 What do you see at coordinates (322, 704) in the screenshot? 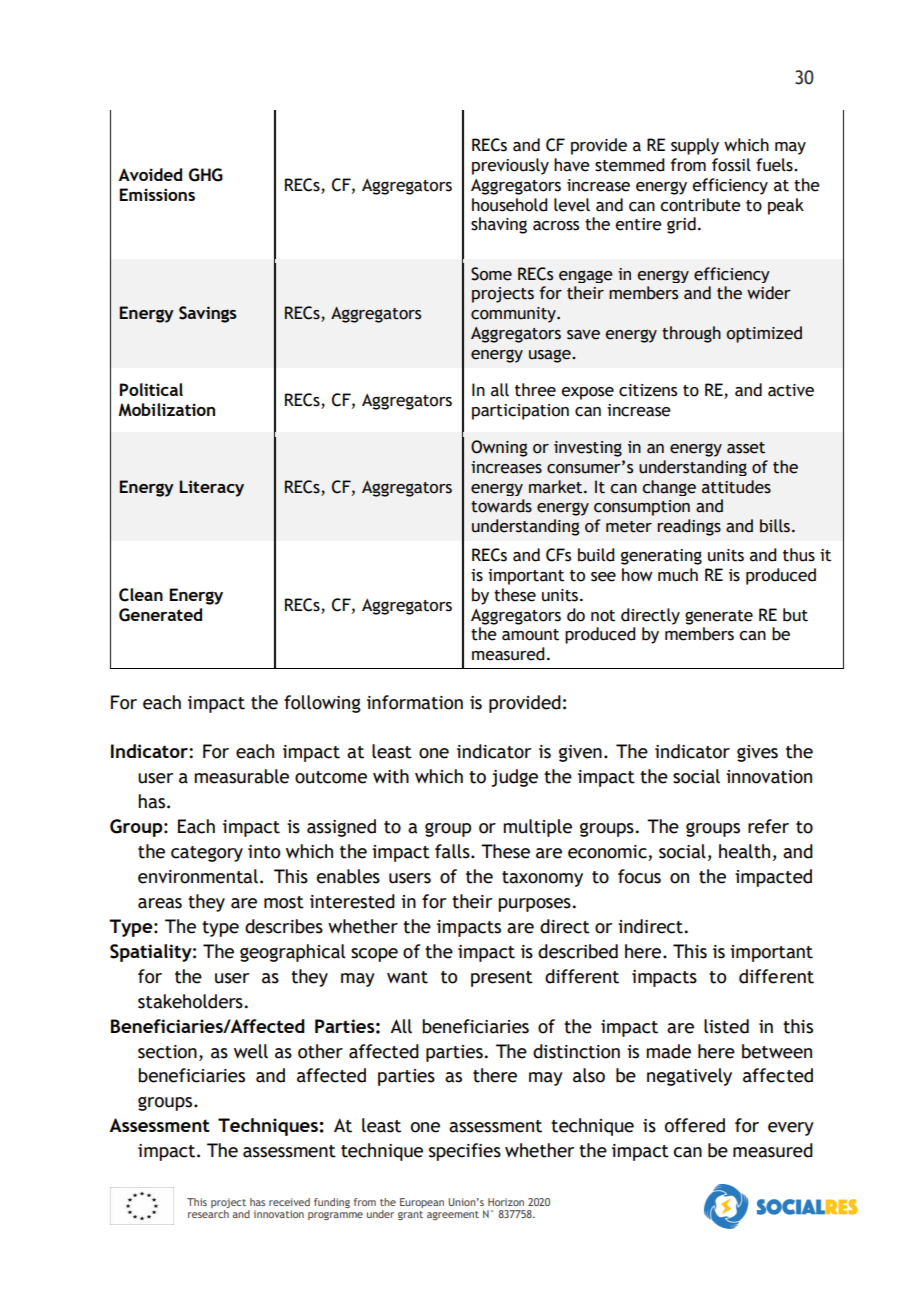
I see `following` at bounding box center [322, 704].
